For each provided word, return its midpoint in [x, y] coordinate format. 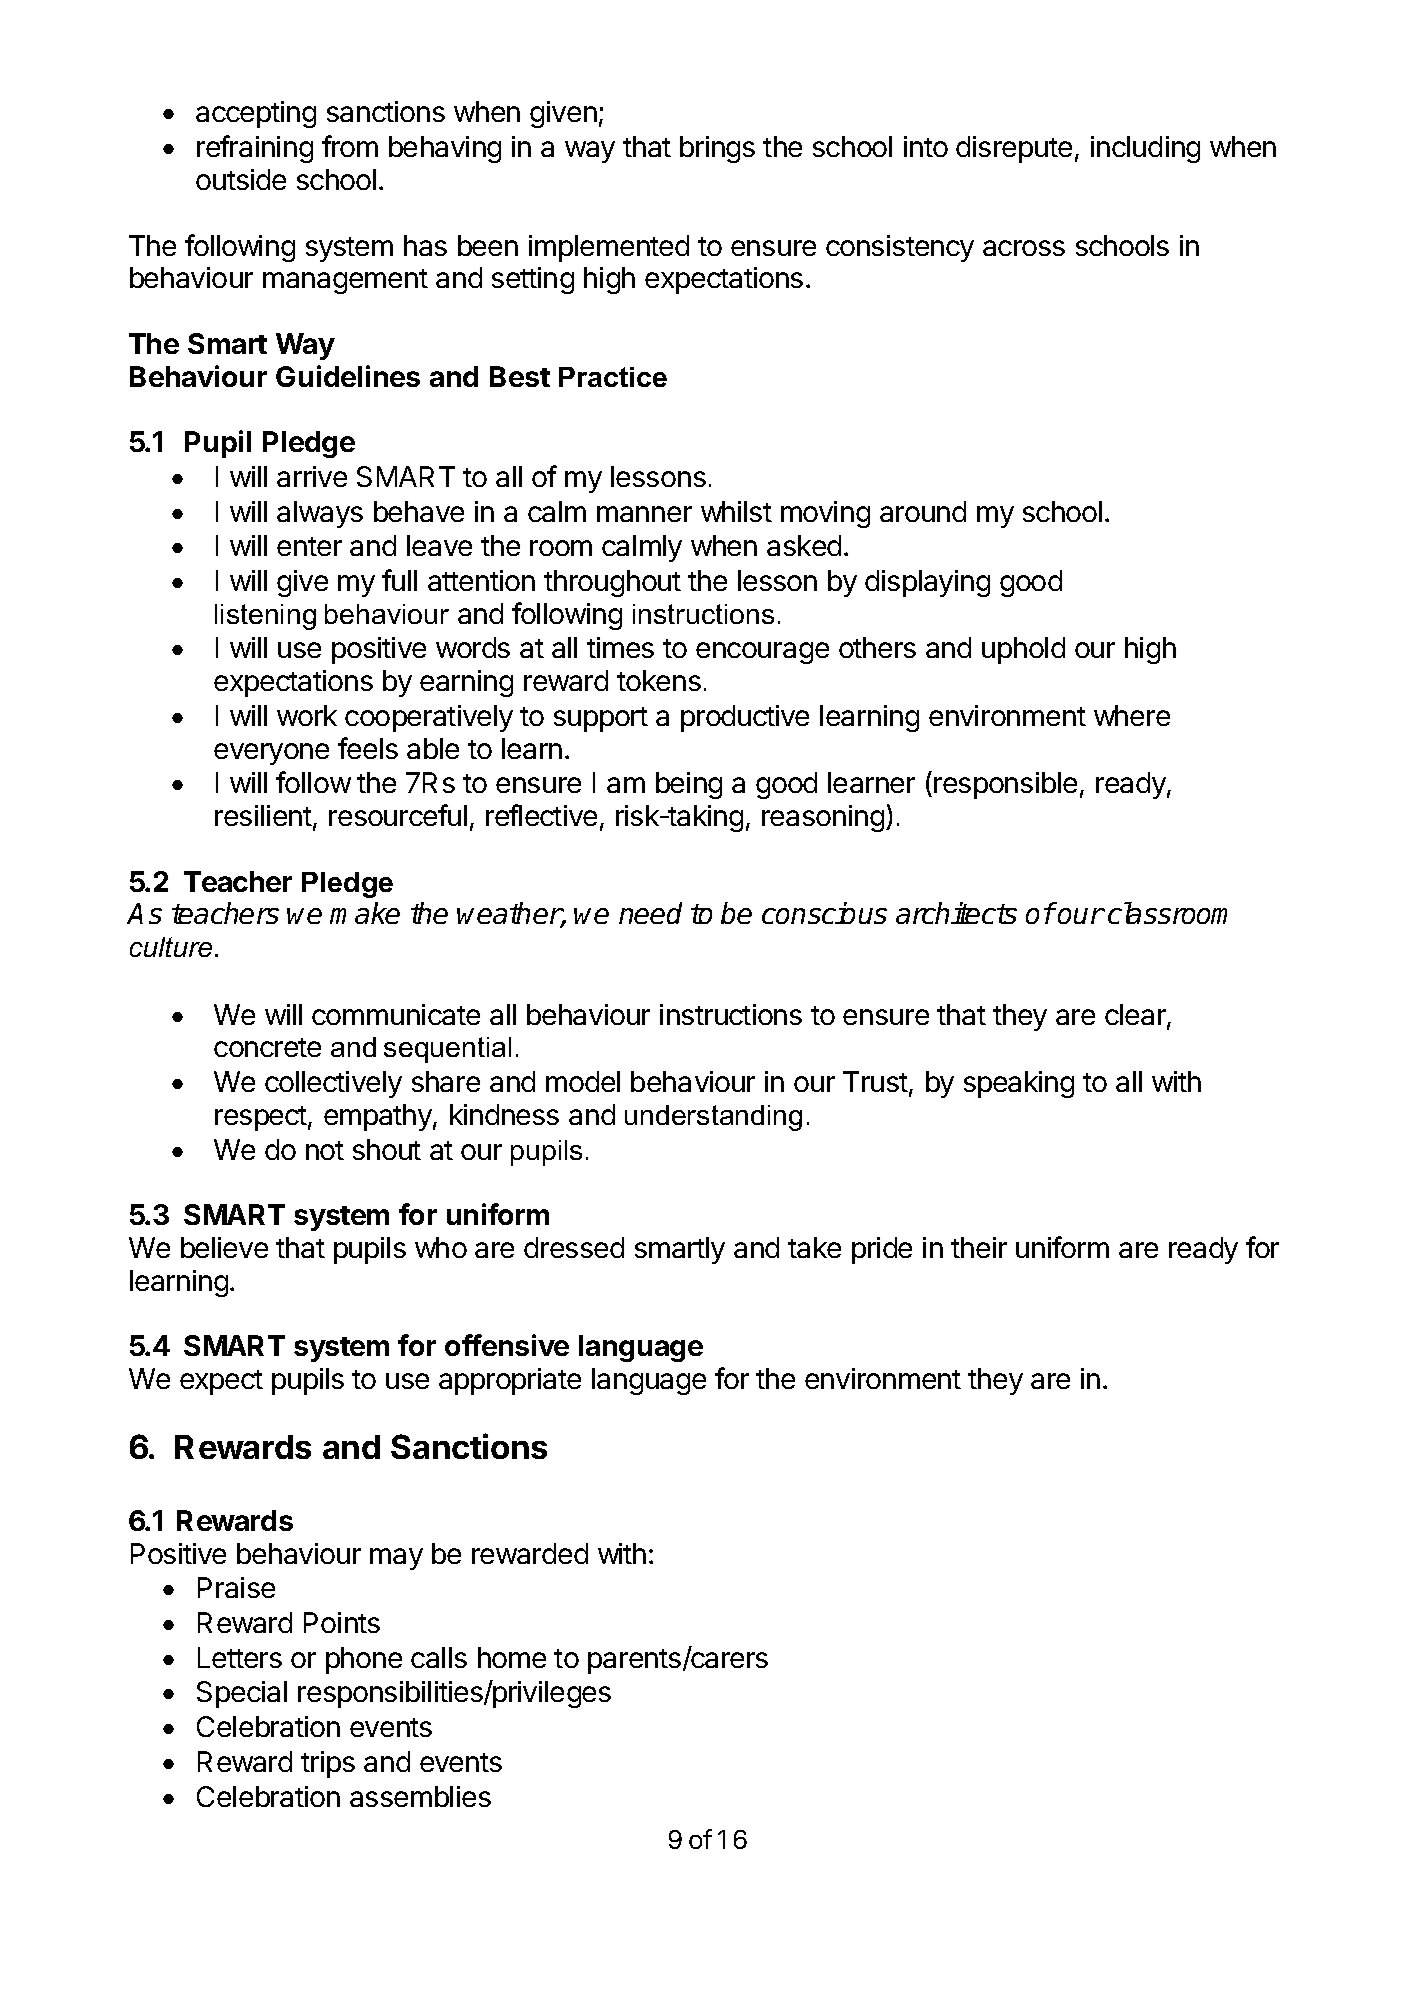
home [512, 1657]
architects [956, 913]
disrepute [1014, 149]
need [650, 913]
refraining [255, 149]
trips [328, 1764]
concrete [267, 1047]
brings [717, 149]
